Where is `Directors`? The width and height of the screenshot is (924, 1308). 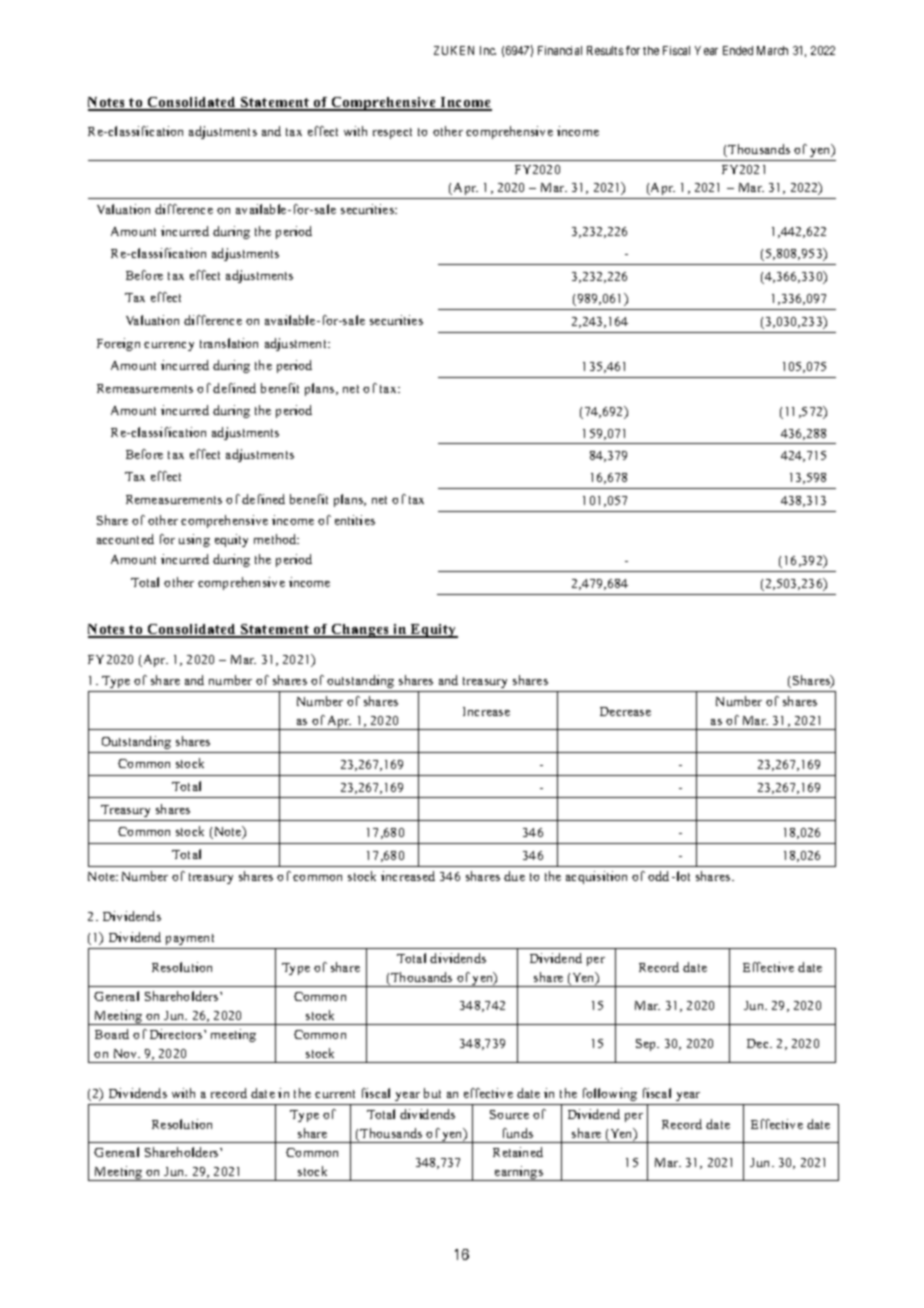
Directors is located at coordinates (177, 1034).
